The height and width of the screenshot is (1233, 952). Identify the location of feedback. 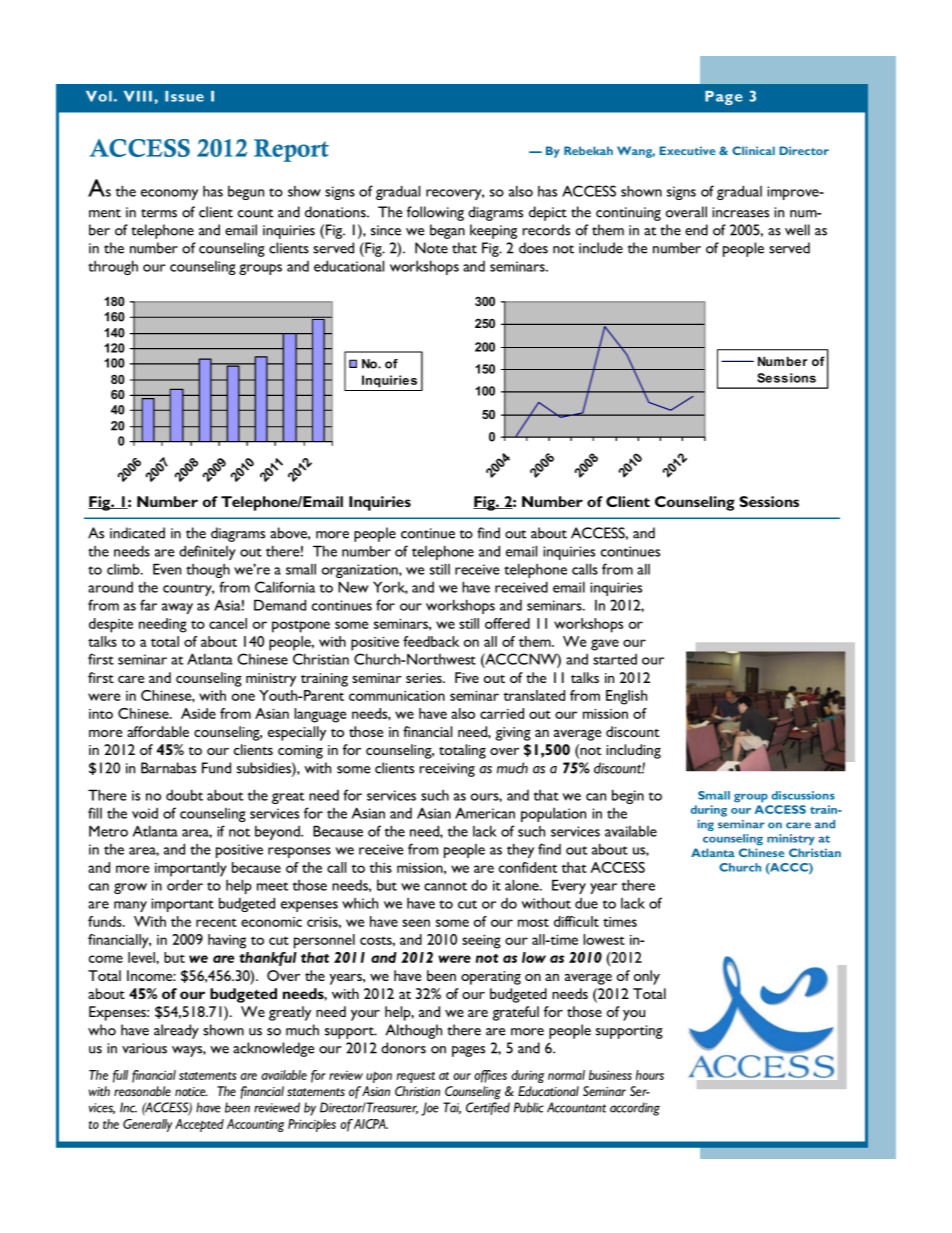
(431, 641).
